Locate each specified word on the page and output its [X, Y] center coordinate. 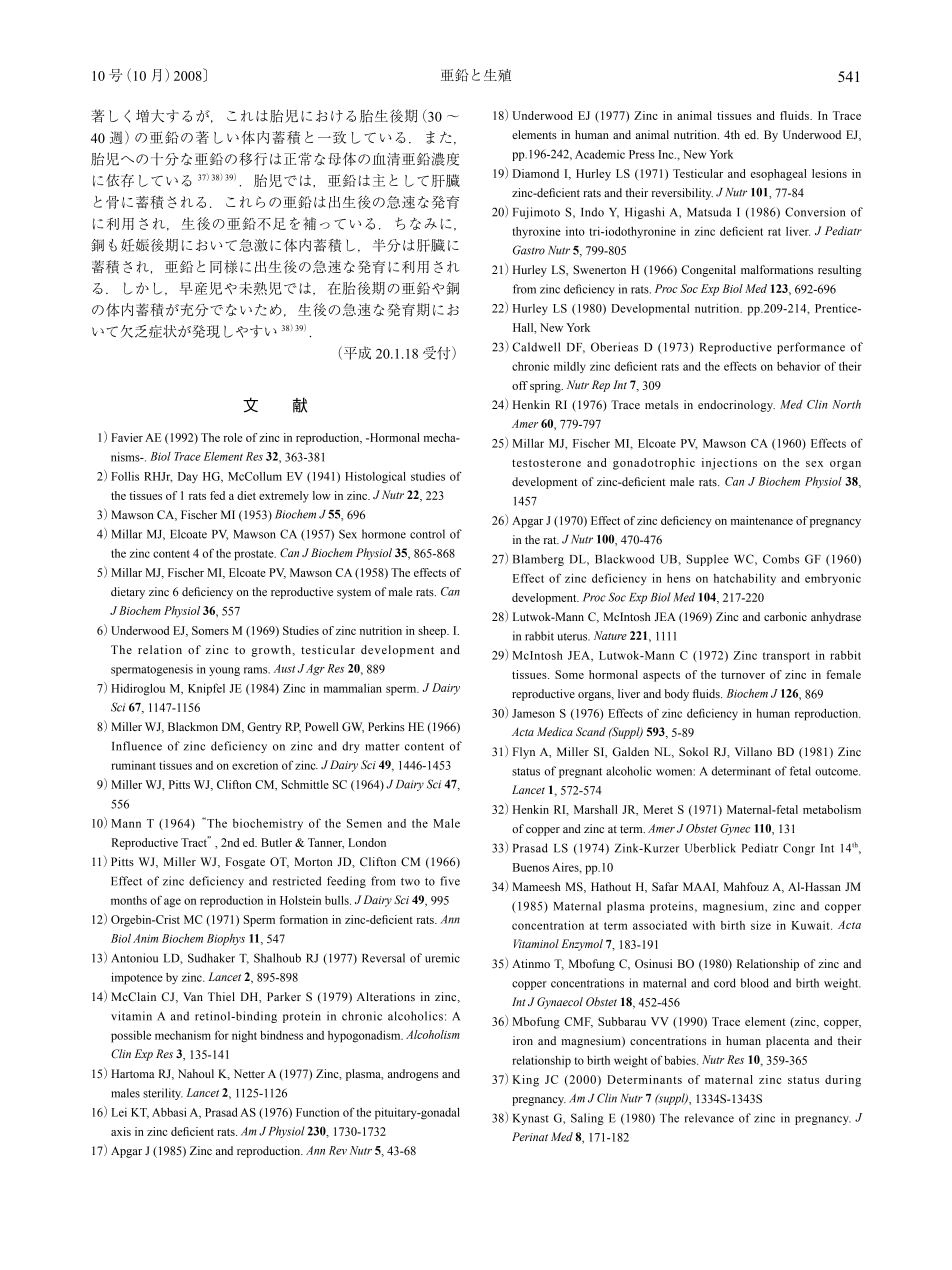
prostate [255, 555]
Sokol [693, 751]
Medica [555, 731]
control [427, 534]
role [233, 437]
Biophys [226, 940]
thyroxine [537, 232]
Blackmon [193, 726]
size [761, 925]
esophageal [779, 175]
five [450, 881]
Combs [781, 559]
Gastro [529, 250]
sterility [163, 1094]
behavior [799, 366]
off [520, 385]
